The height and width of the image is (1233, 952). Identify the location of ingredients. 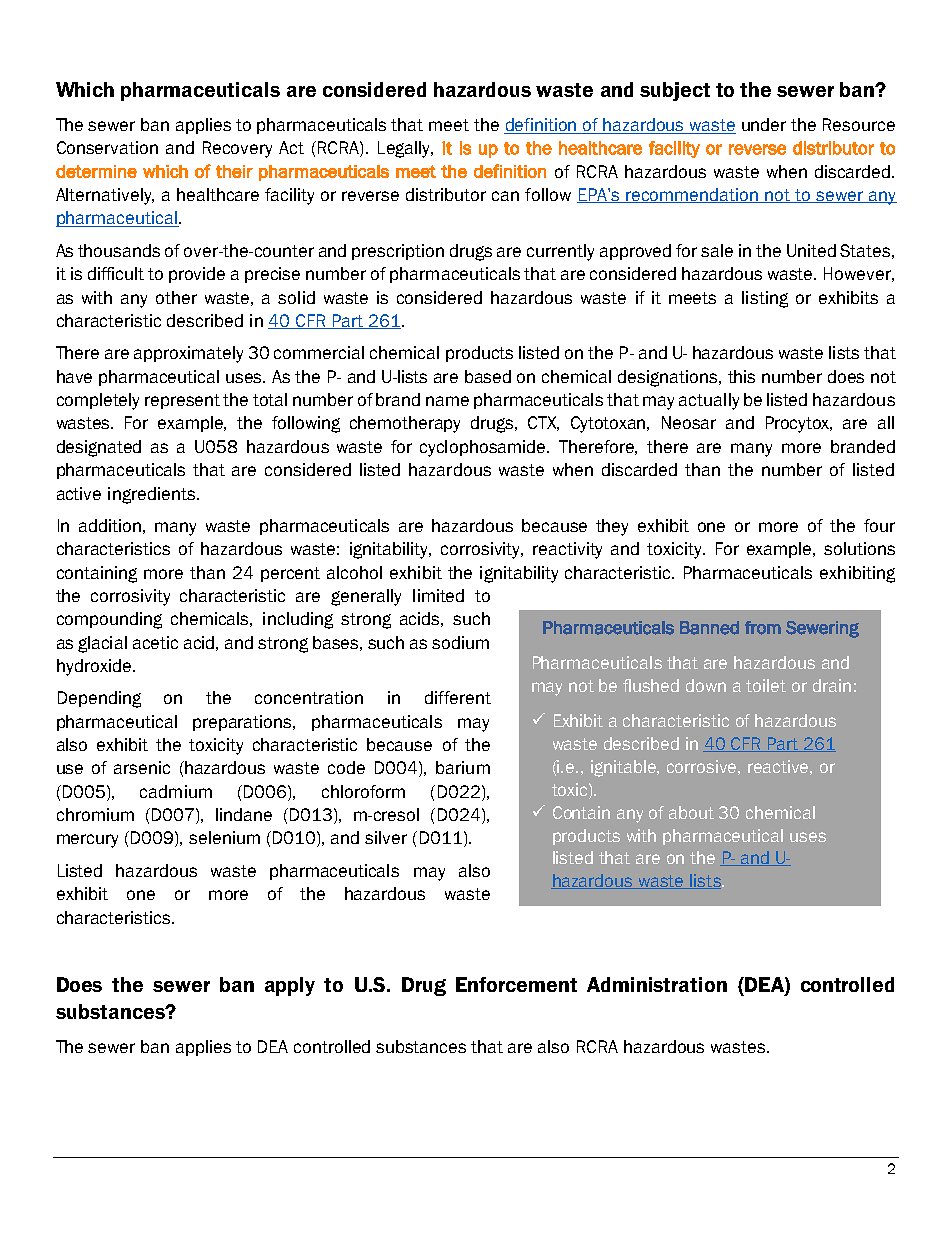
(153, 495).
